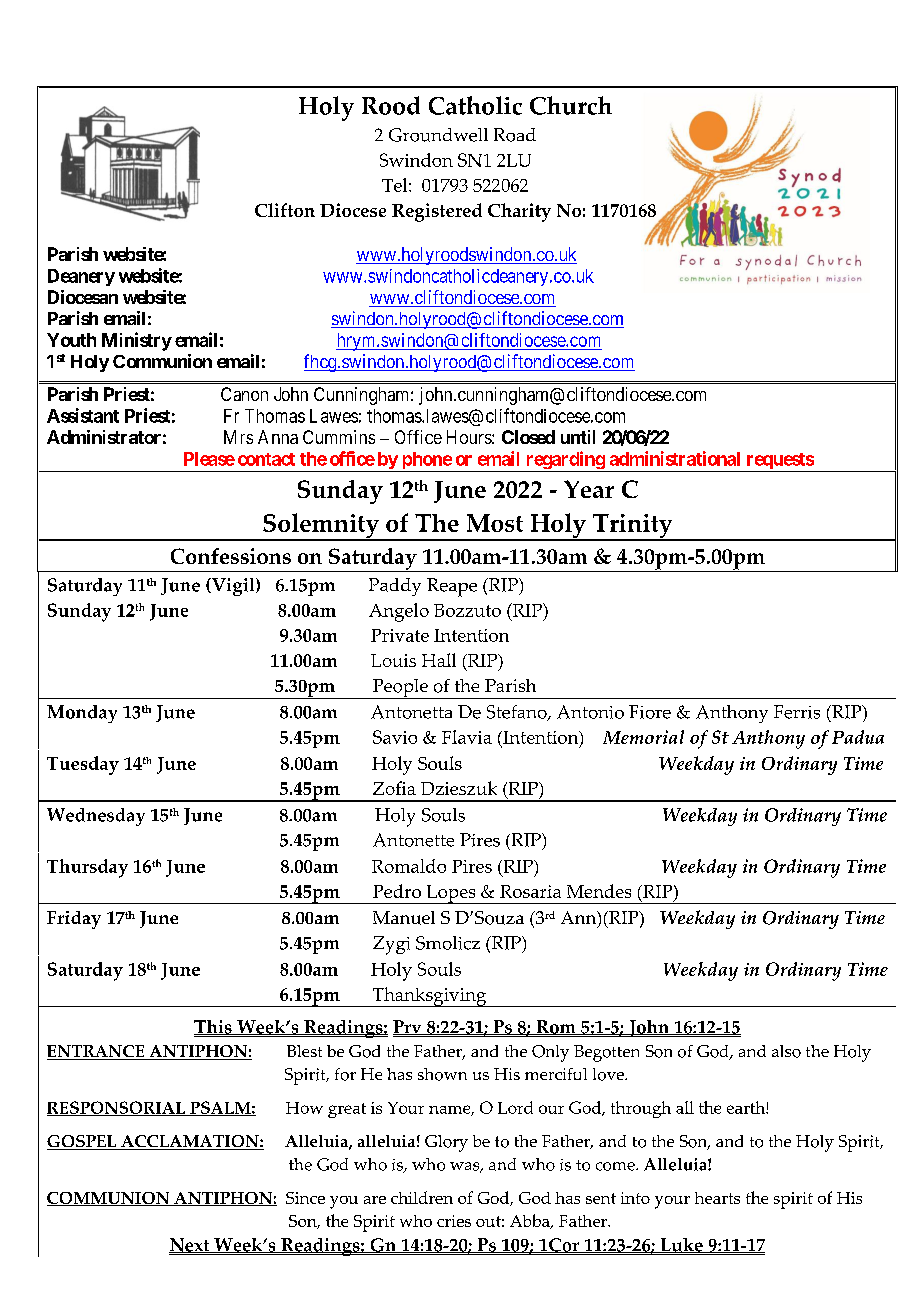  I want to click on Road, so click(515, 135).
